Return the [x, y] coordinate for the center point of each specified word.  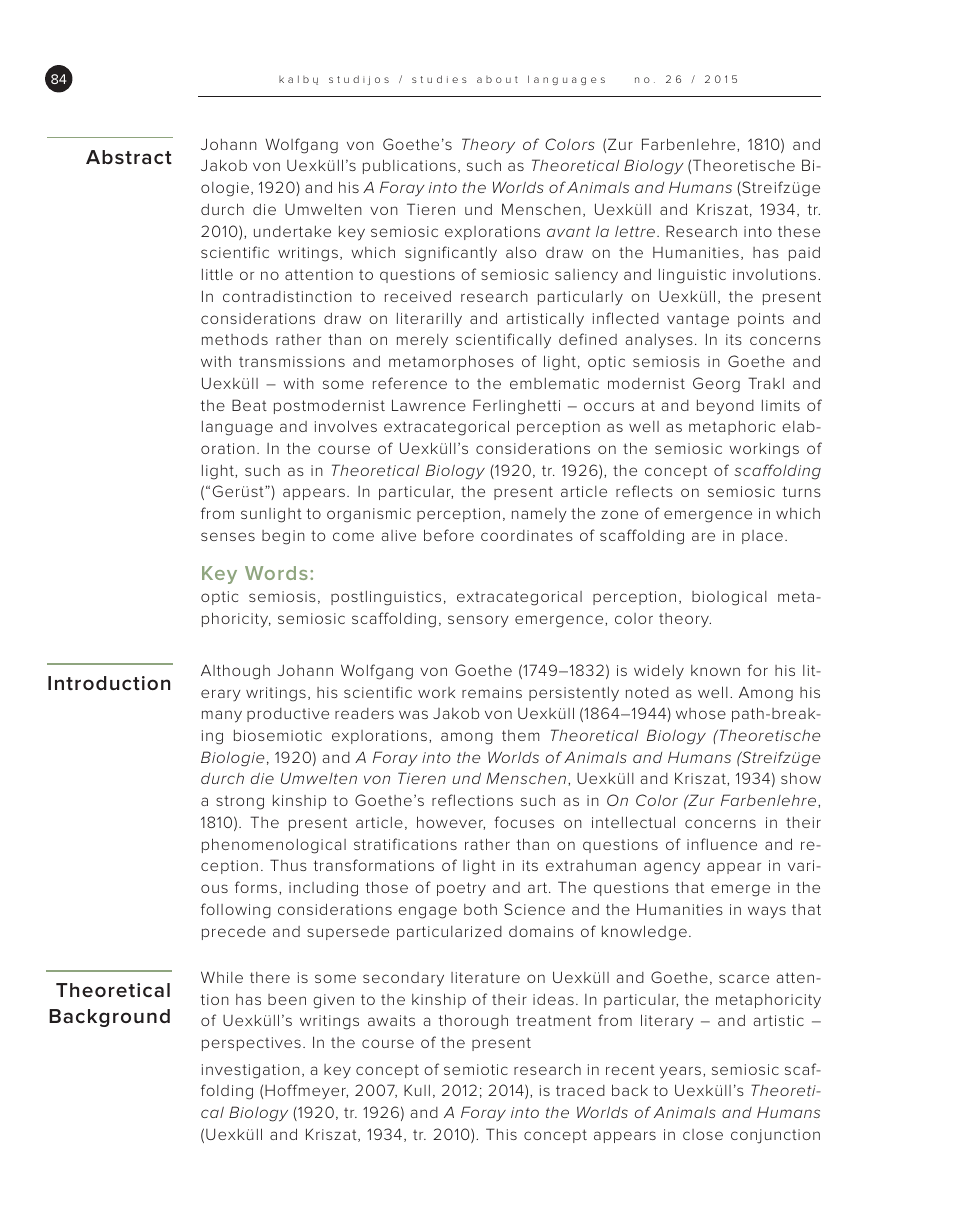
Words [276, 573]
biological [729, 598]
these [799, 231]
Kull [417, 1090]
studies [439, 79]
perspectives [251, 1044]
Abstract [129, 157]
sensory [478, 621]
